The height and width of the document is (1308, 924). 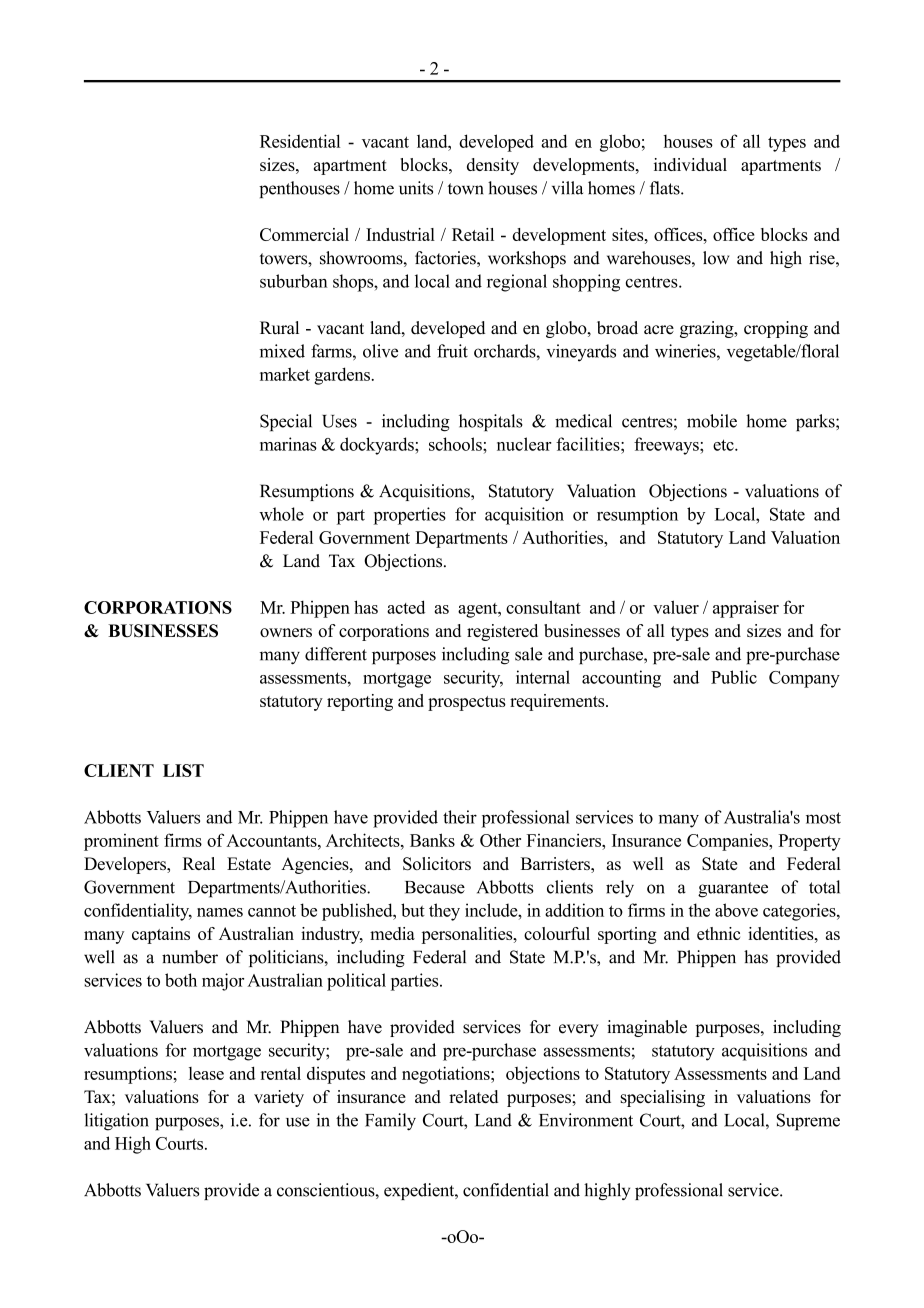 I want to click on lease, so click(x=206, y=1073).
